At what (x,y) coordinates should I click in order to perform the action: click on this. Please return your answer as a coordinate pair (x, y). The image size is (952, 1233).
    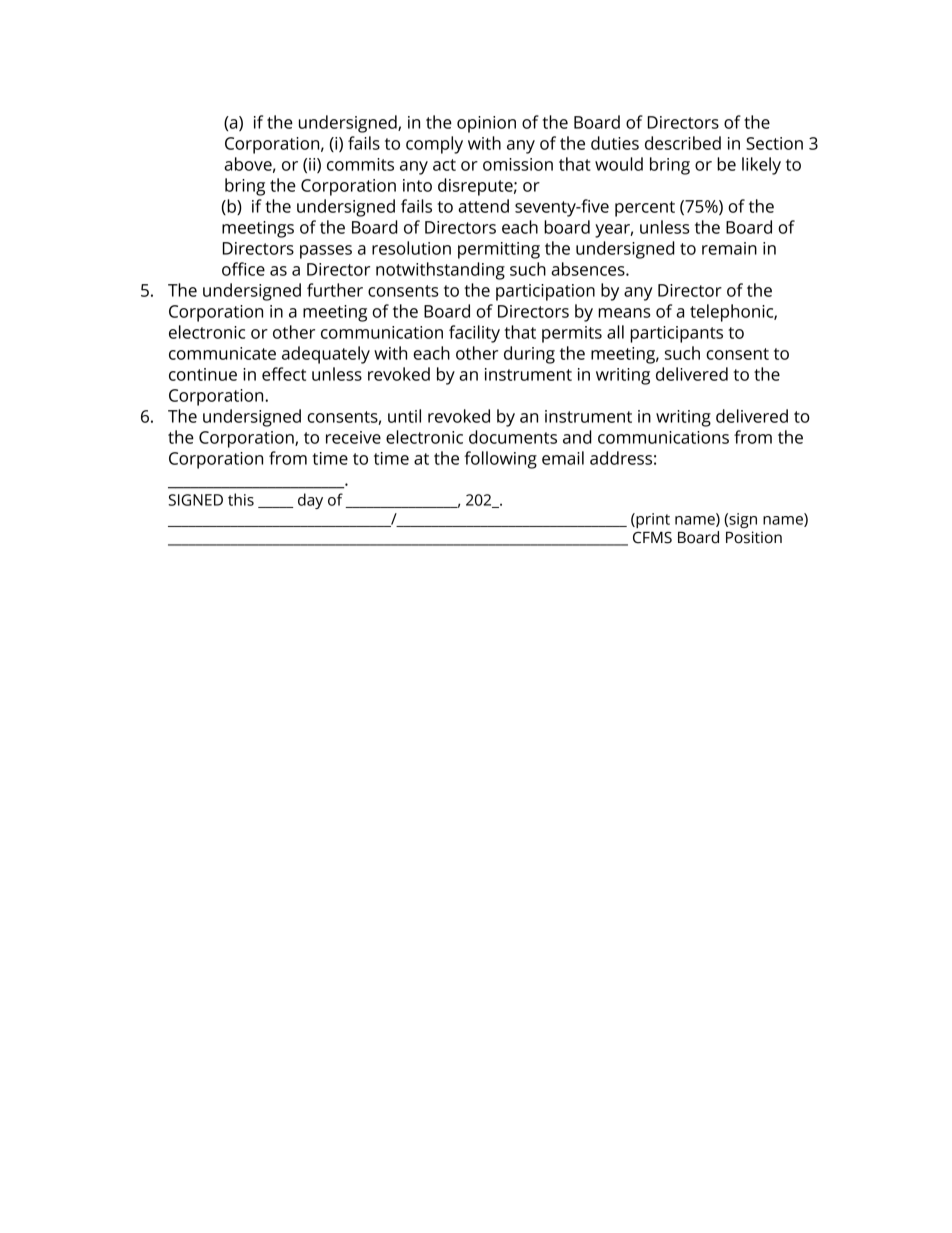
    Looking at the image, I should click on (241, 499).
